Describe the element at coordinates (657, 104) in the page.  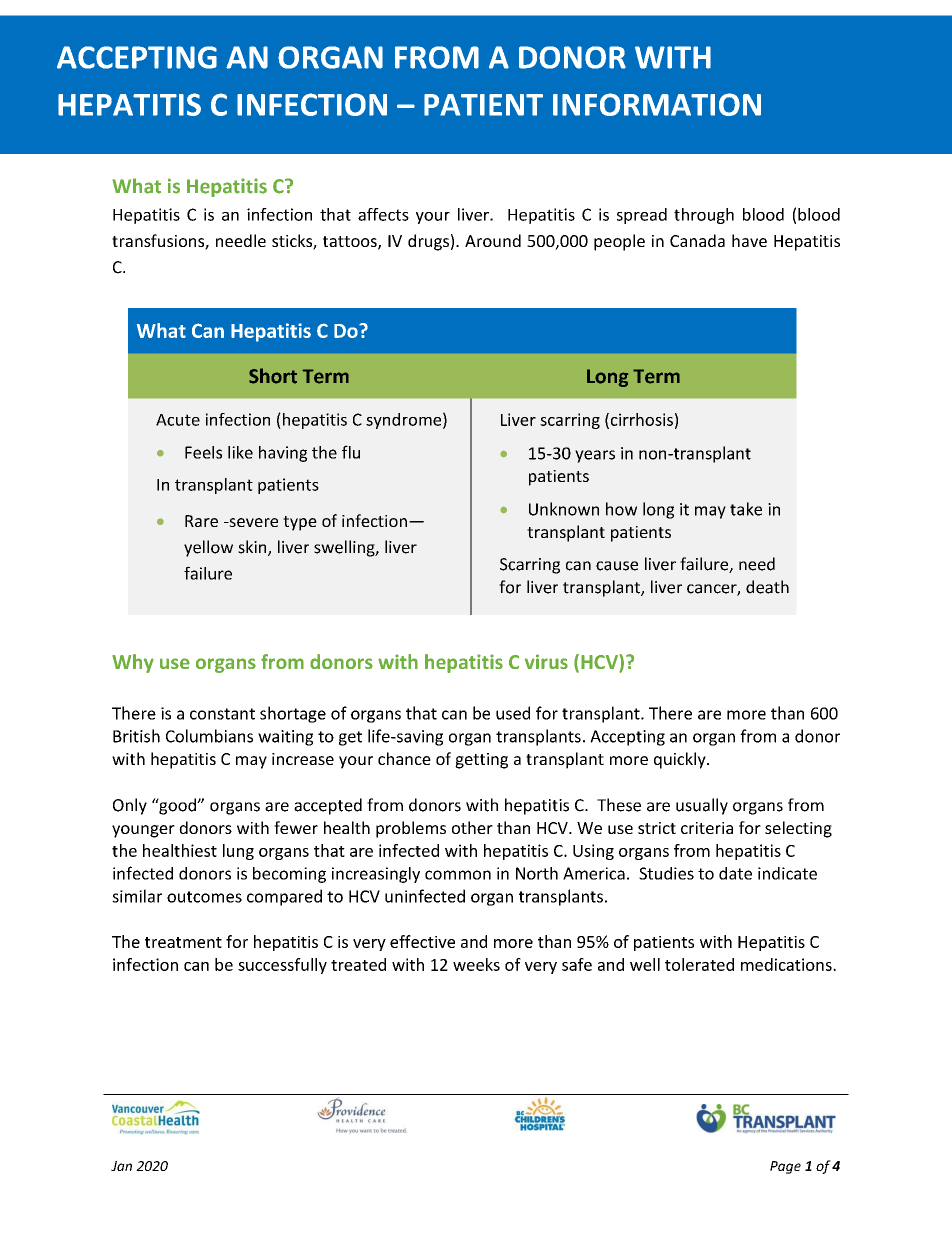
I see `INFORMATION` at that location.
